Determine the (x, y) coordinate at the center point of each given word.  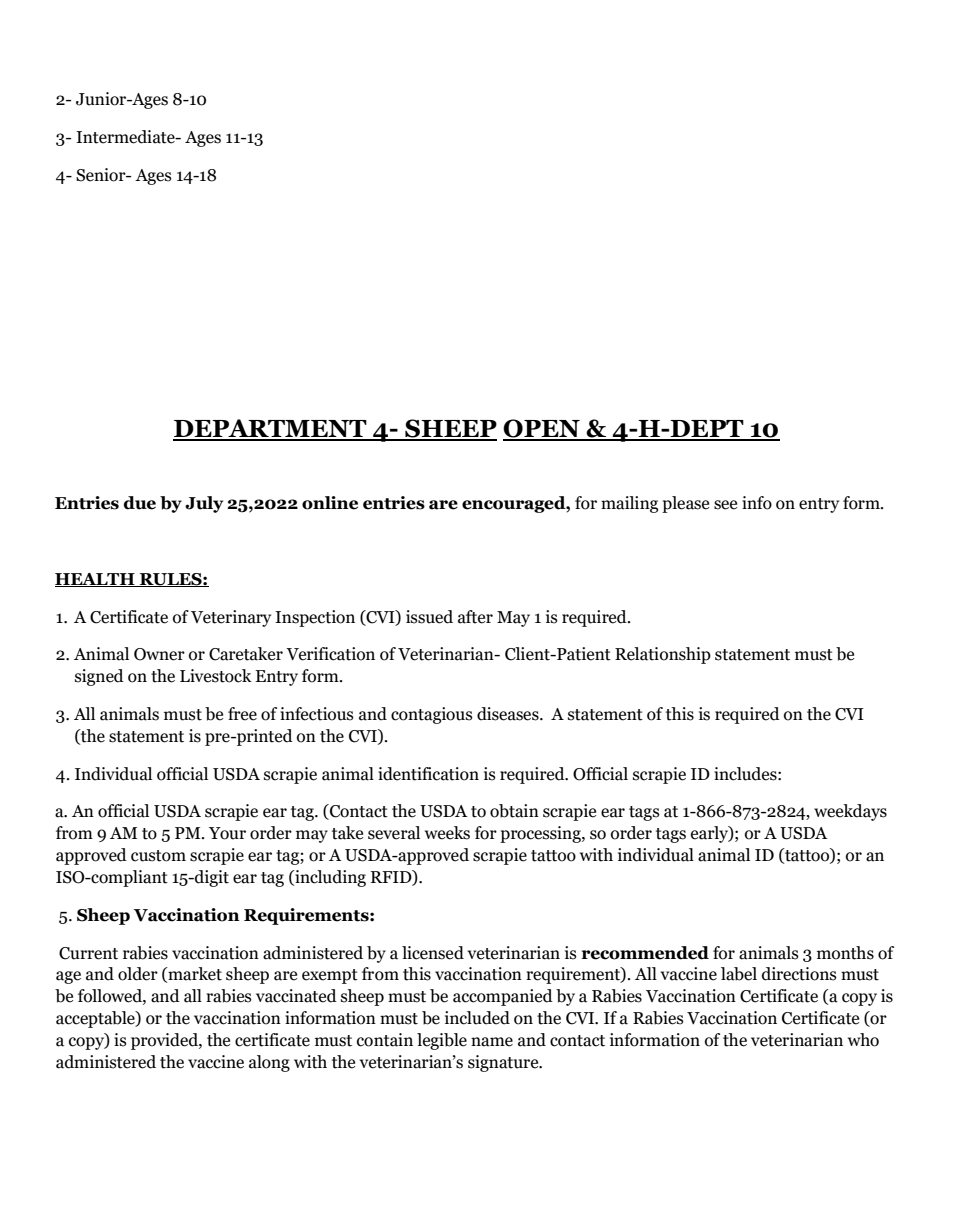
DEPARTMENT (271, 429)
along (269, 1063)
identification (428, 774)
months (845, 953)
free (242, 714)
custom (158, 856)
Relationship (663, 655)
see (725, 505)
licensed (433, 953)
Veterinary (231, 618)
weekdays (850, 812)
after (475, 617)
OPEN (542, 429)
